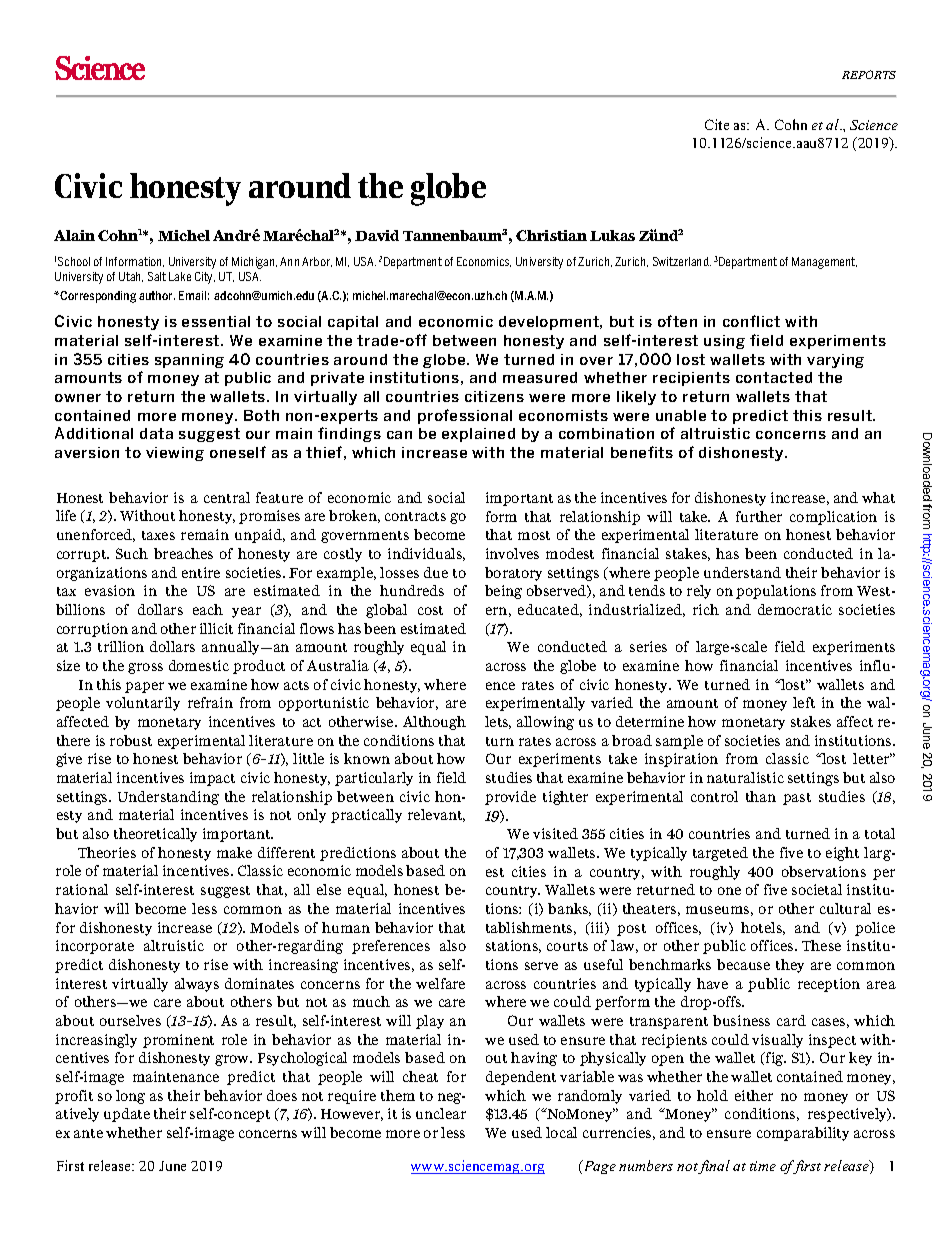  Describe the element at coordinates (130, 1097) in the screenshot. I see `long` at that location.
